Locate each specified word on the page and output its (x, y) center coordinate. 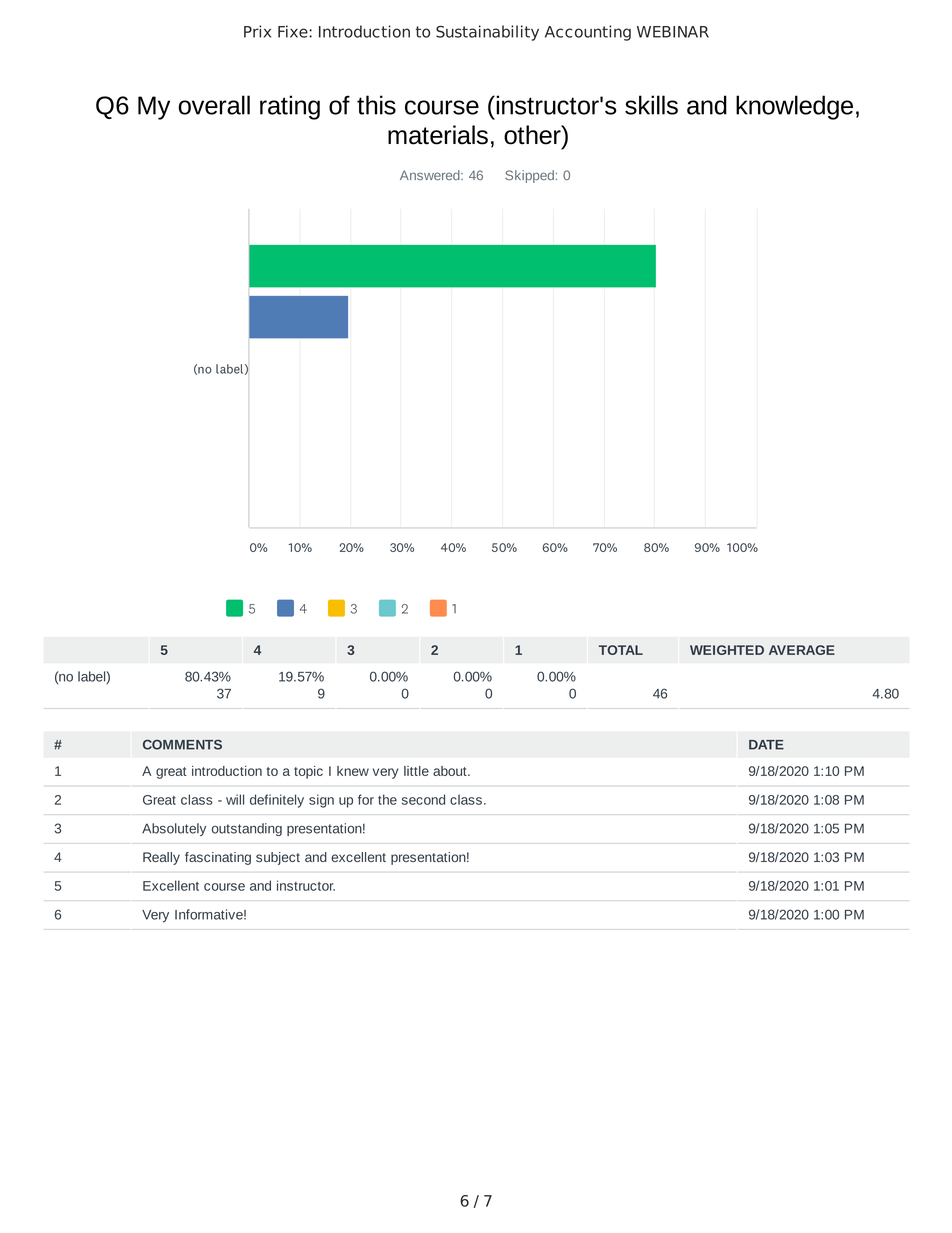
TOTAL (621, 650)
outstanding (247, 829)
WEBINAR (673, 32)
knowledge (794, 107)
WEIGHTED (727, 650)
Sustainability (487, 33)
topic (308, 772)
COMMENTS (182, 745)
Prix (257, 31)
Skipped (529, 176)
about (451, 771)
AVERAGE (802, 650)
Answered (431, 175)
